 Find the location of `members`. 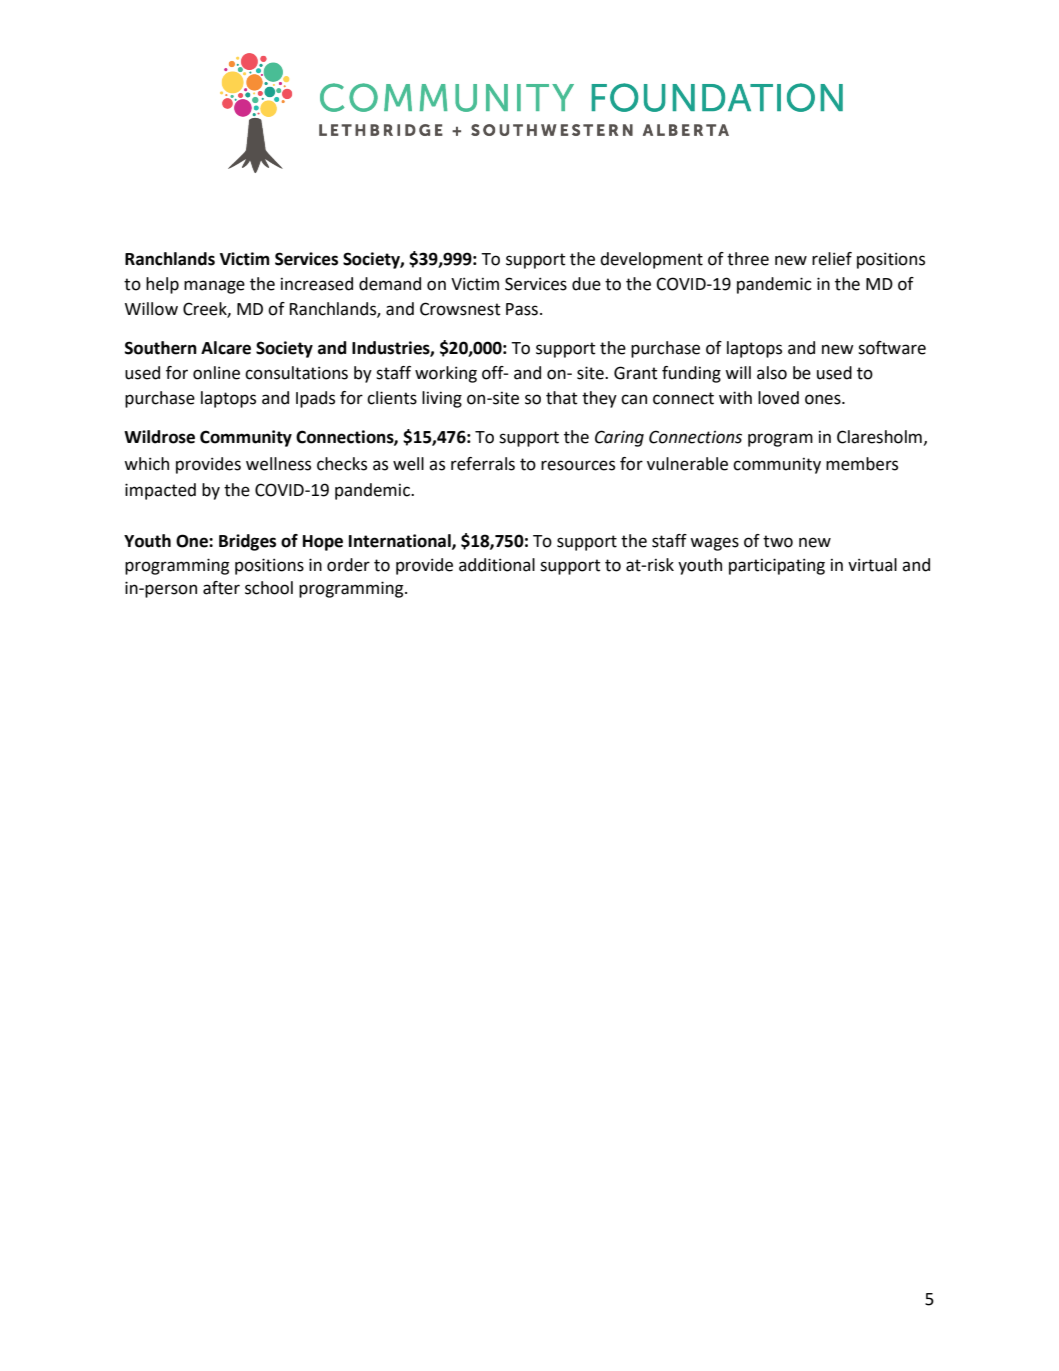

members is located at coordinates (862, 464).
